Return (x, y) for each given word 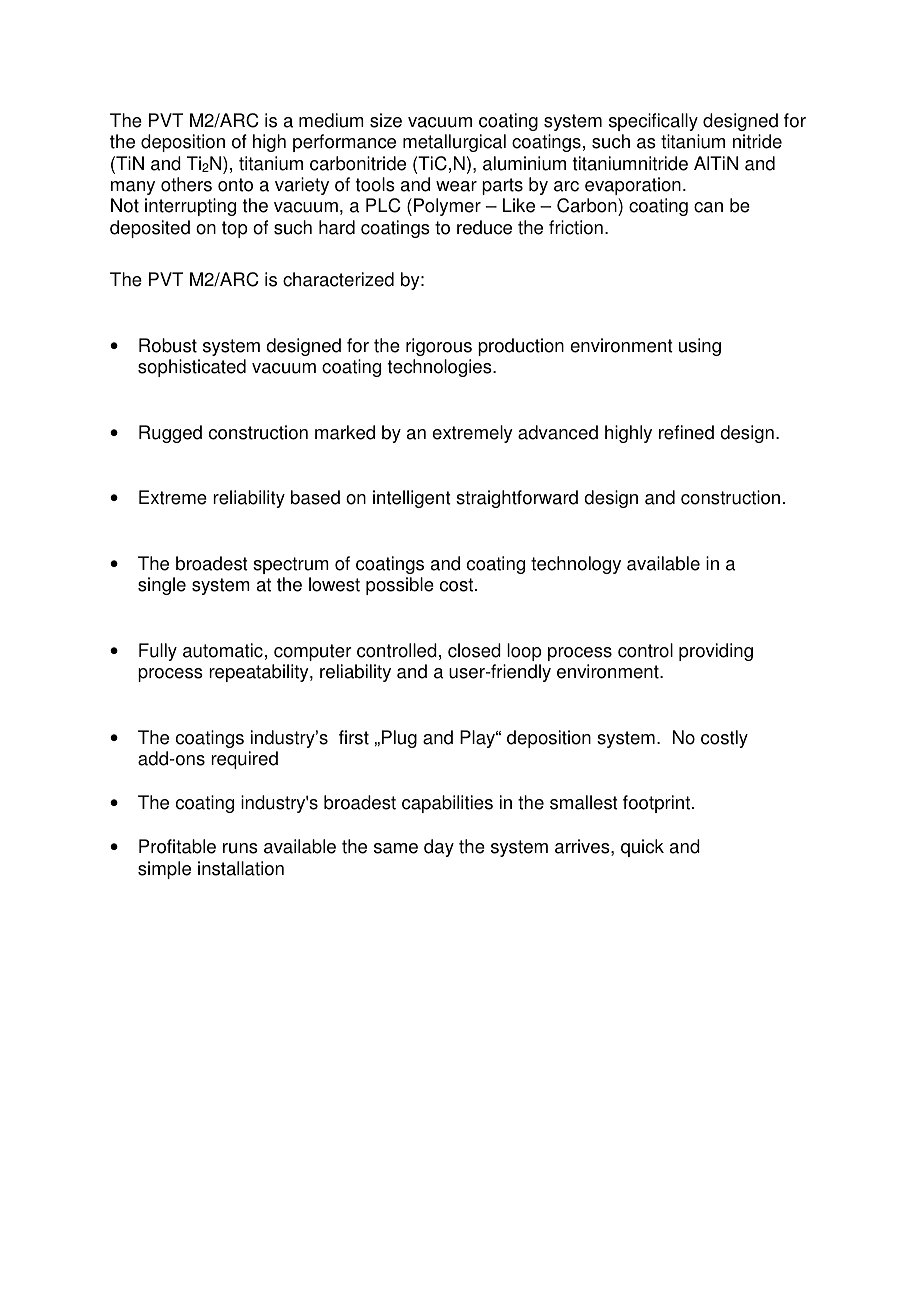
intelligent (412, 499)
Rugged (170, 434)
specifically (653, 122)
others (186, 184)
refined (686, 432)
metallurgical (454, 143)
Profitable (177, 846)
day (439, 848)
